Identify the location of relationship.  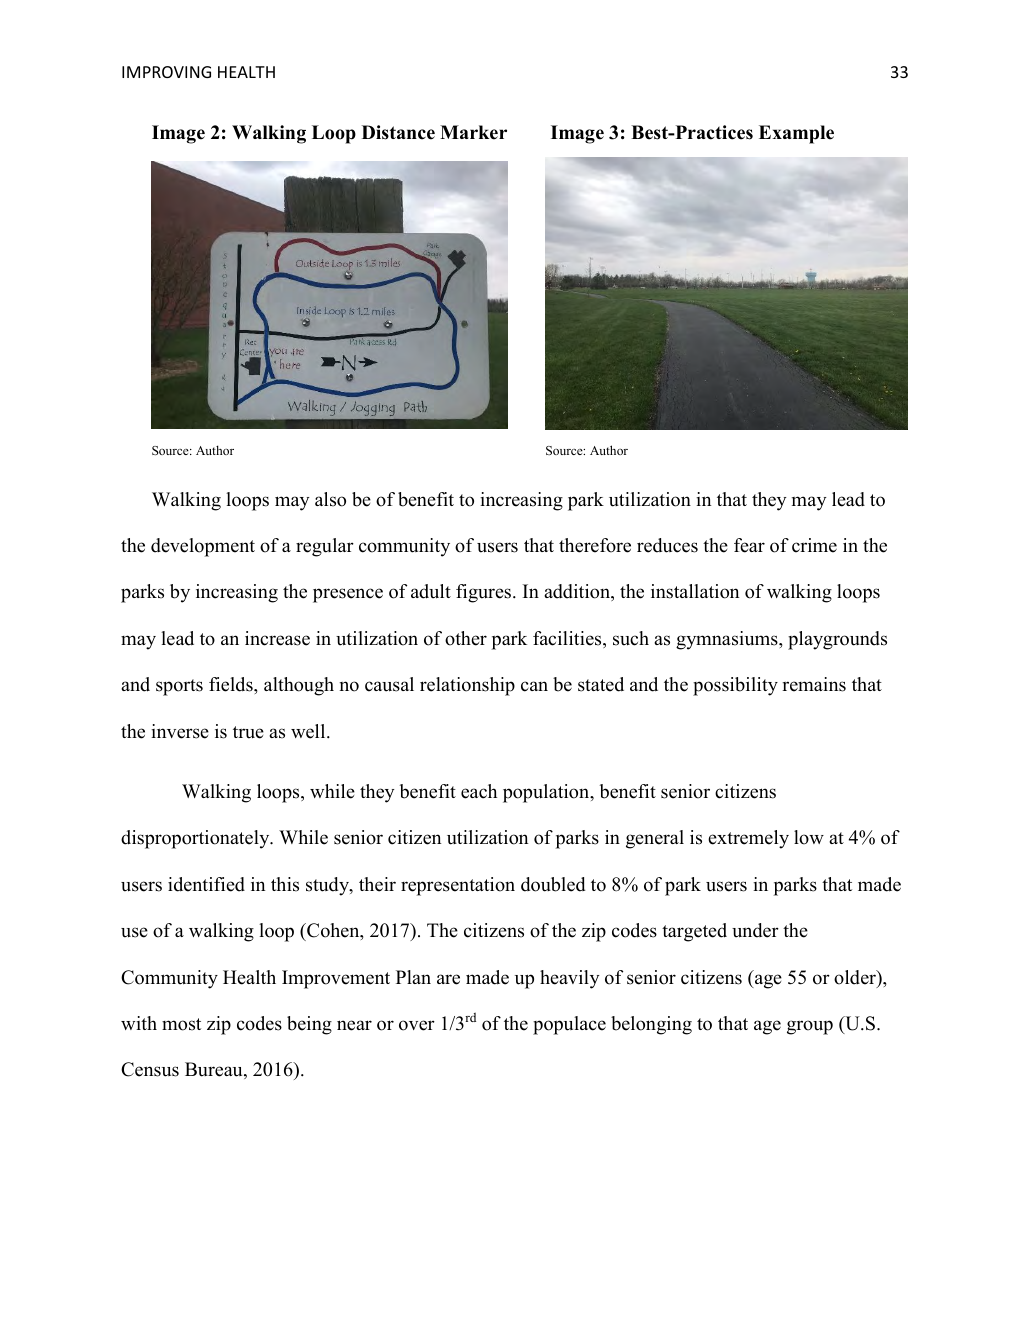
(467, 686).
